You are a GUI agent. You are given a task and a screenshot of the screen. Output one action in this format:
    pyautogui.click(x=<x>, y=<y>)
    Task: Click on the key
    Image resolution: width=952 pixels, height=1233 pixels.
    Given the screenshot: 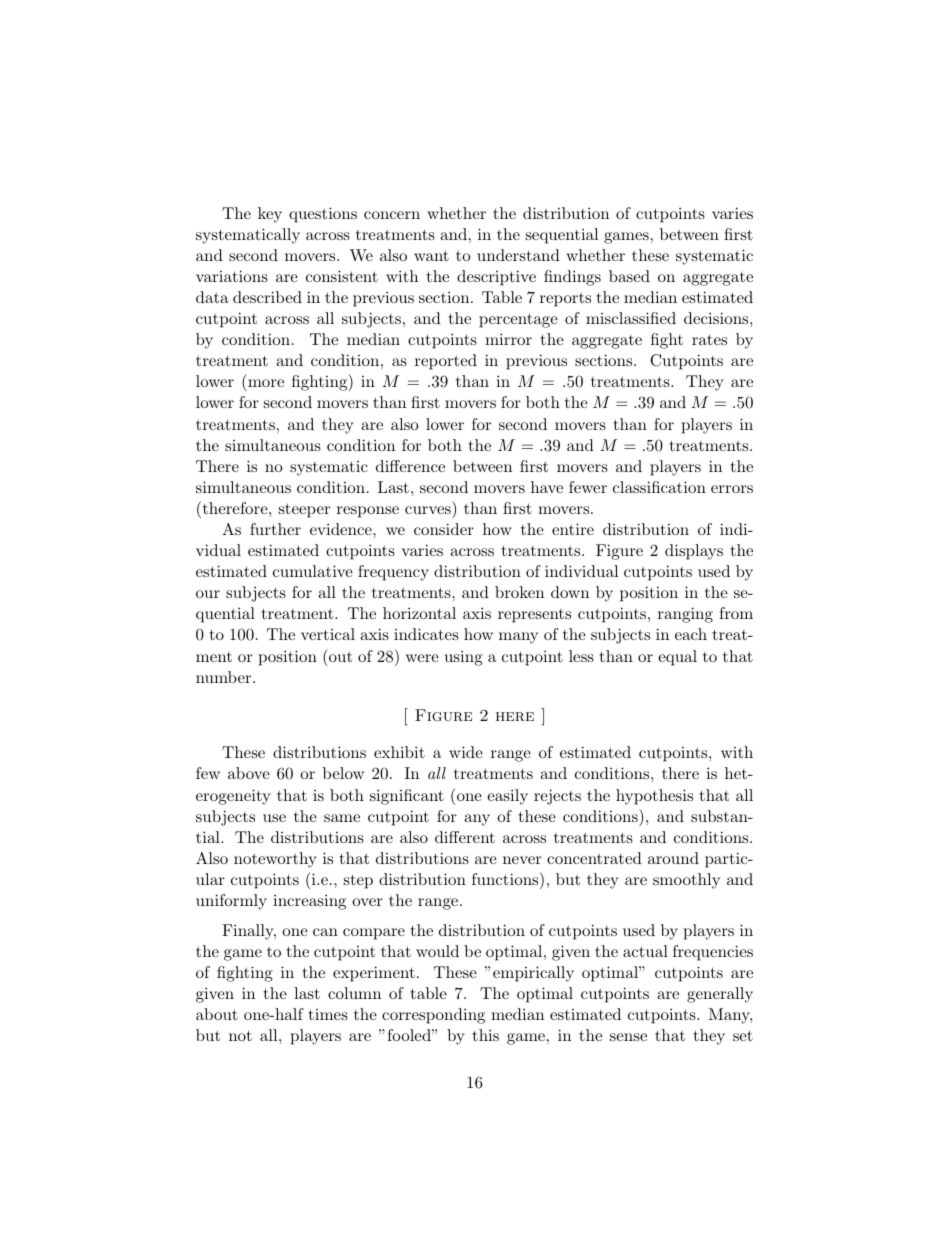 What is the action you would take?
    pyautogui.click(x=270, y=215)
